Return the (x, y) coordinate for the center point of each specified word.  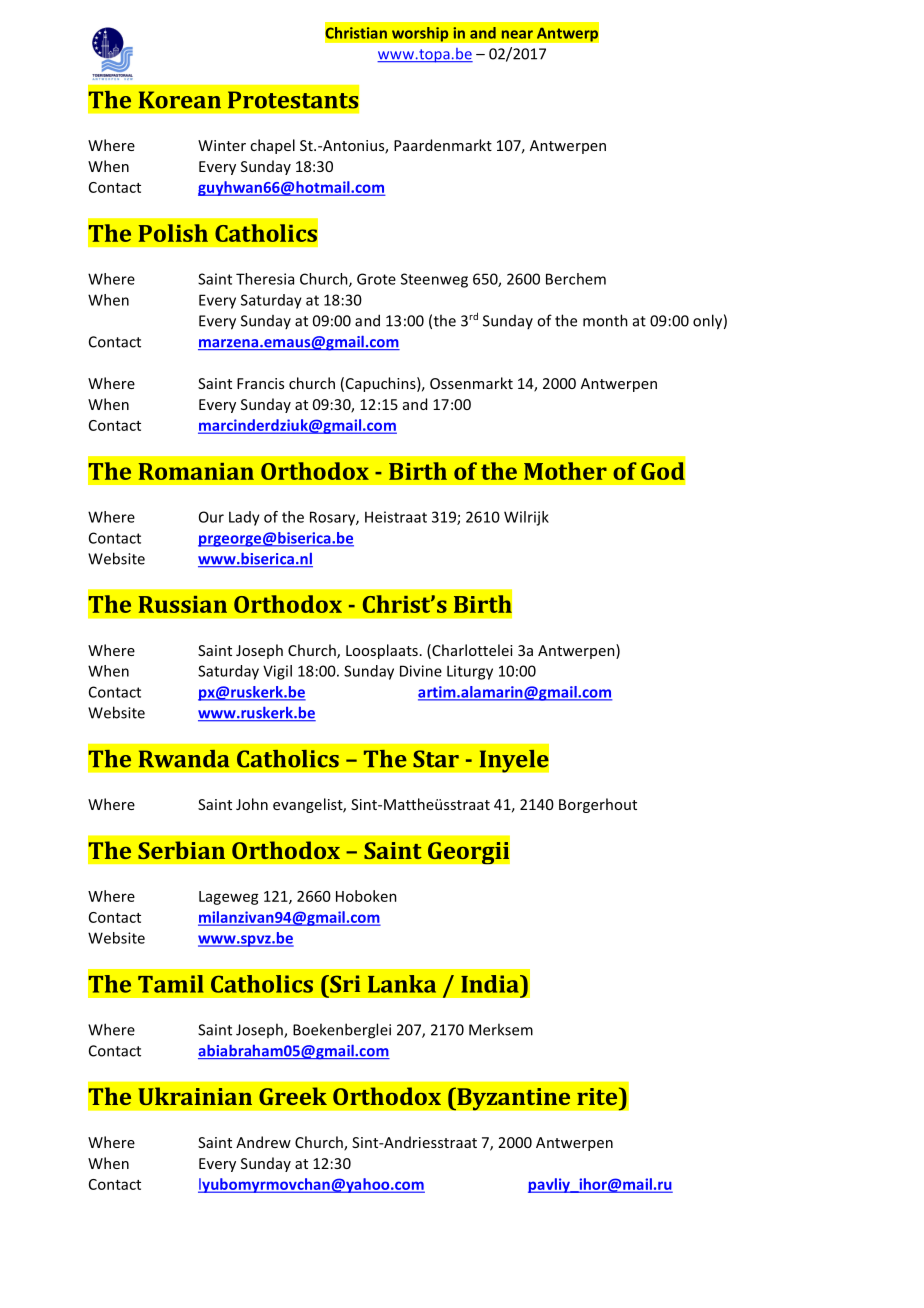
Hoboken (366, 896)
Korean (180, 100)
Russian (182, 604)
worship (420, 34)
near (517, 34)
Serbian (181, 850)
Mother (565, 471)
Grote (376, 279)
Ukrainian (195, 1096)
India (491, 984)
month (605, 320)
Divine (421, 671)
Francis (260, 383)
